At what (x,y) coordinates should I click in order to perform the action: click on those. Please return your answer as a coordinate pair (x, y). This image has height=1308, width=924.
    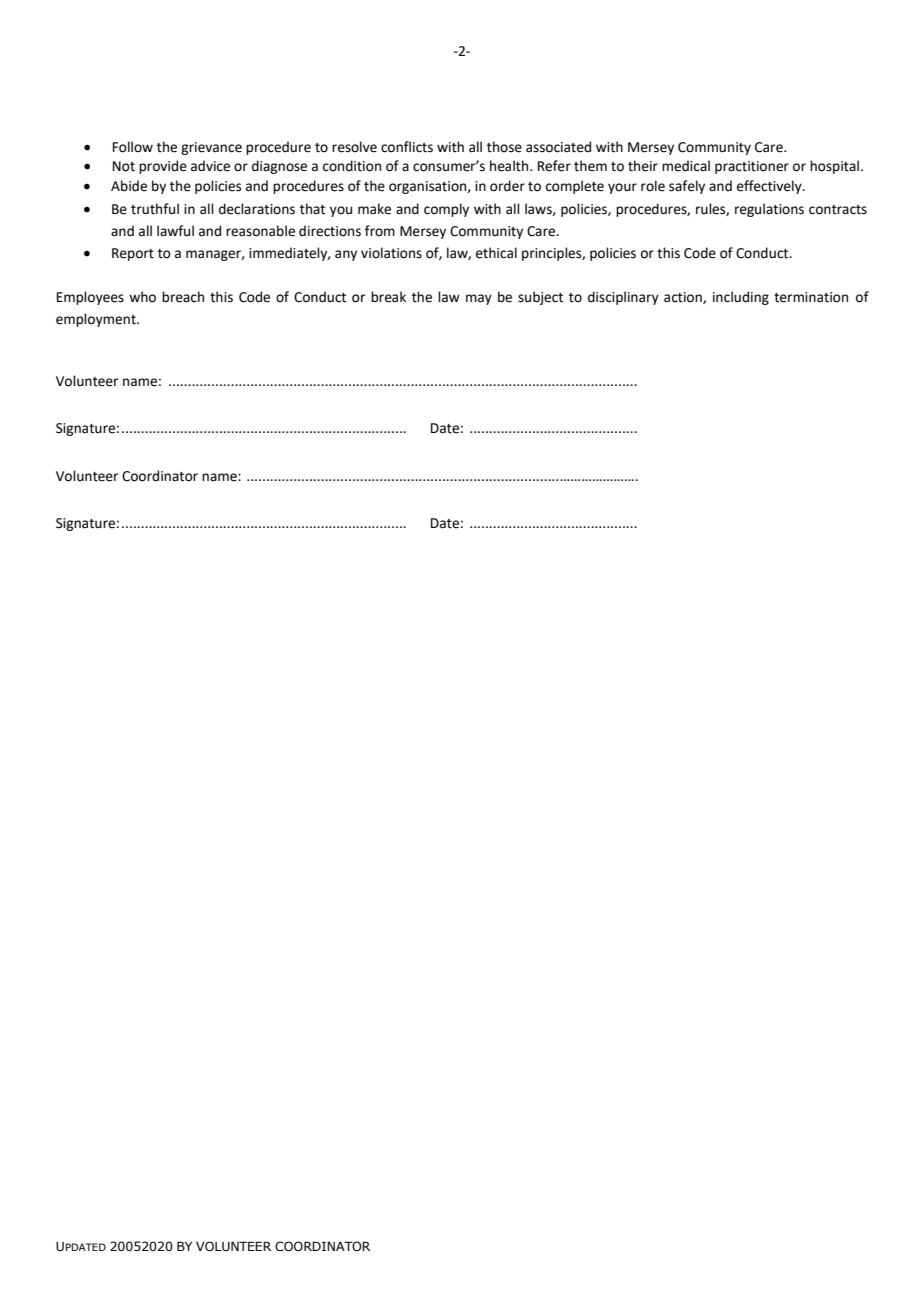
    Looking at the image, I should click on (504, 147).
